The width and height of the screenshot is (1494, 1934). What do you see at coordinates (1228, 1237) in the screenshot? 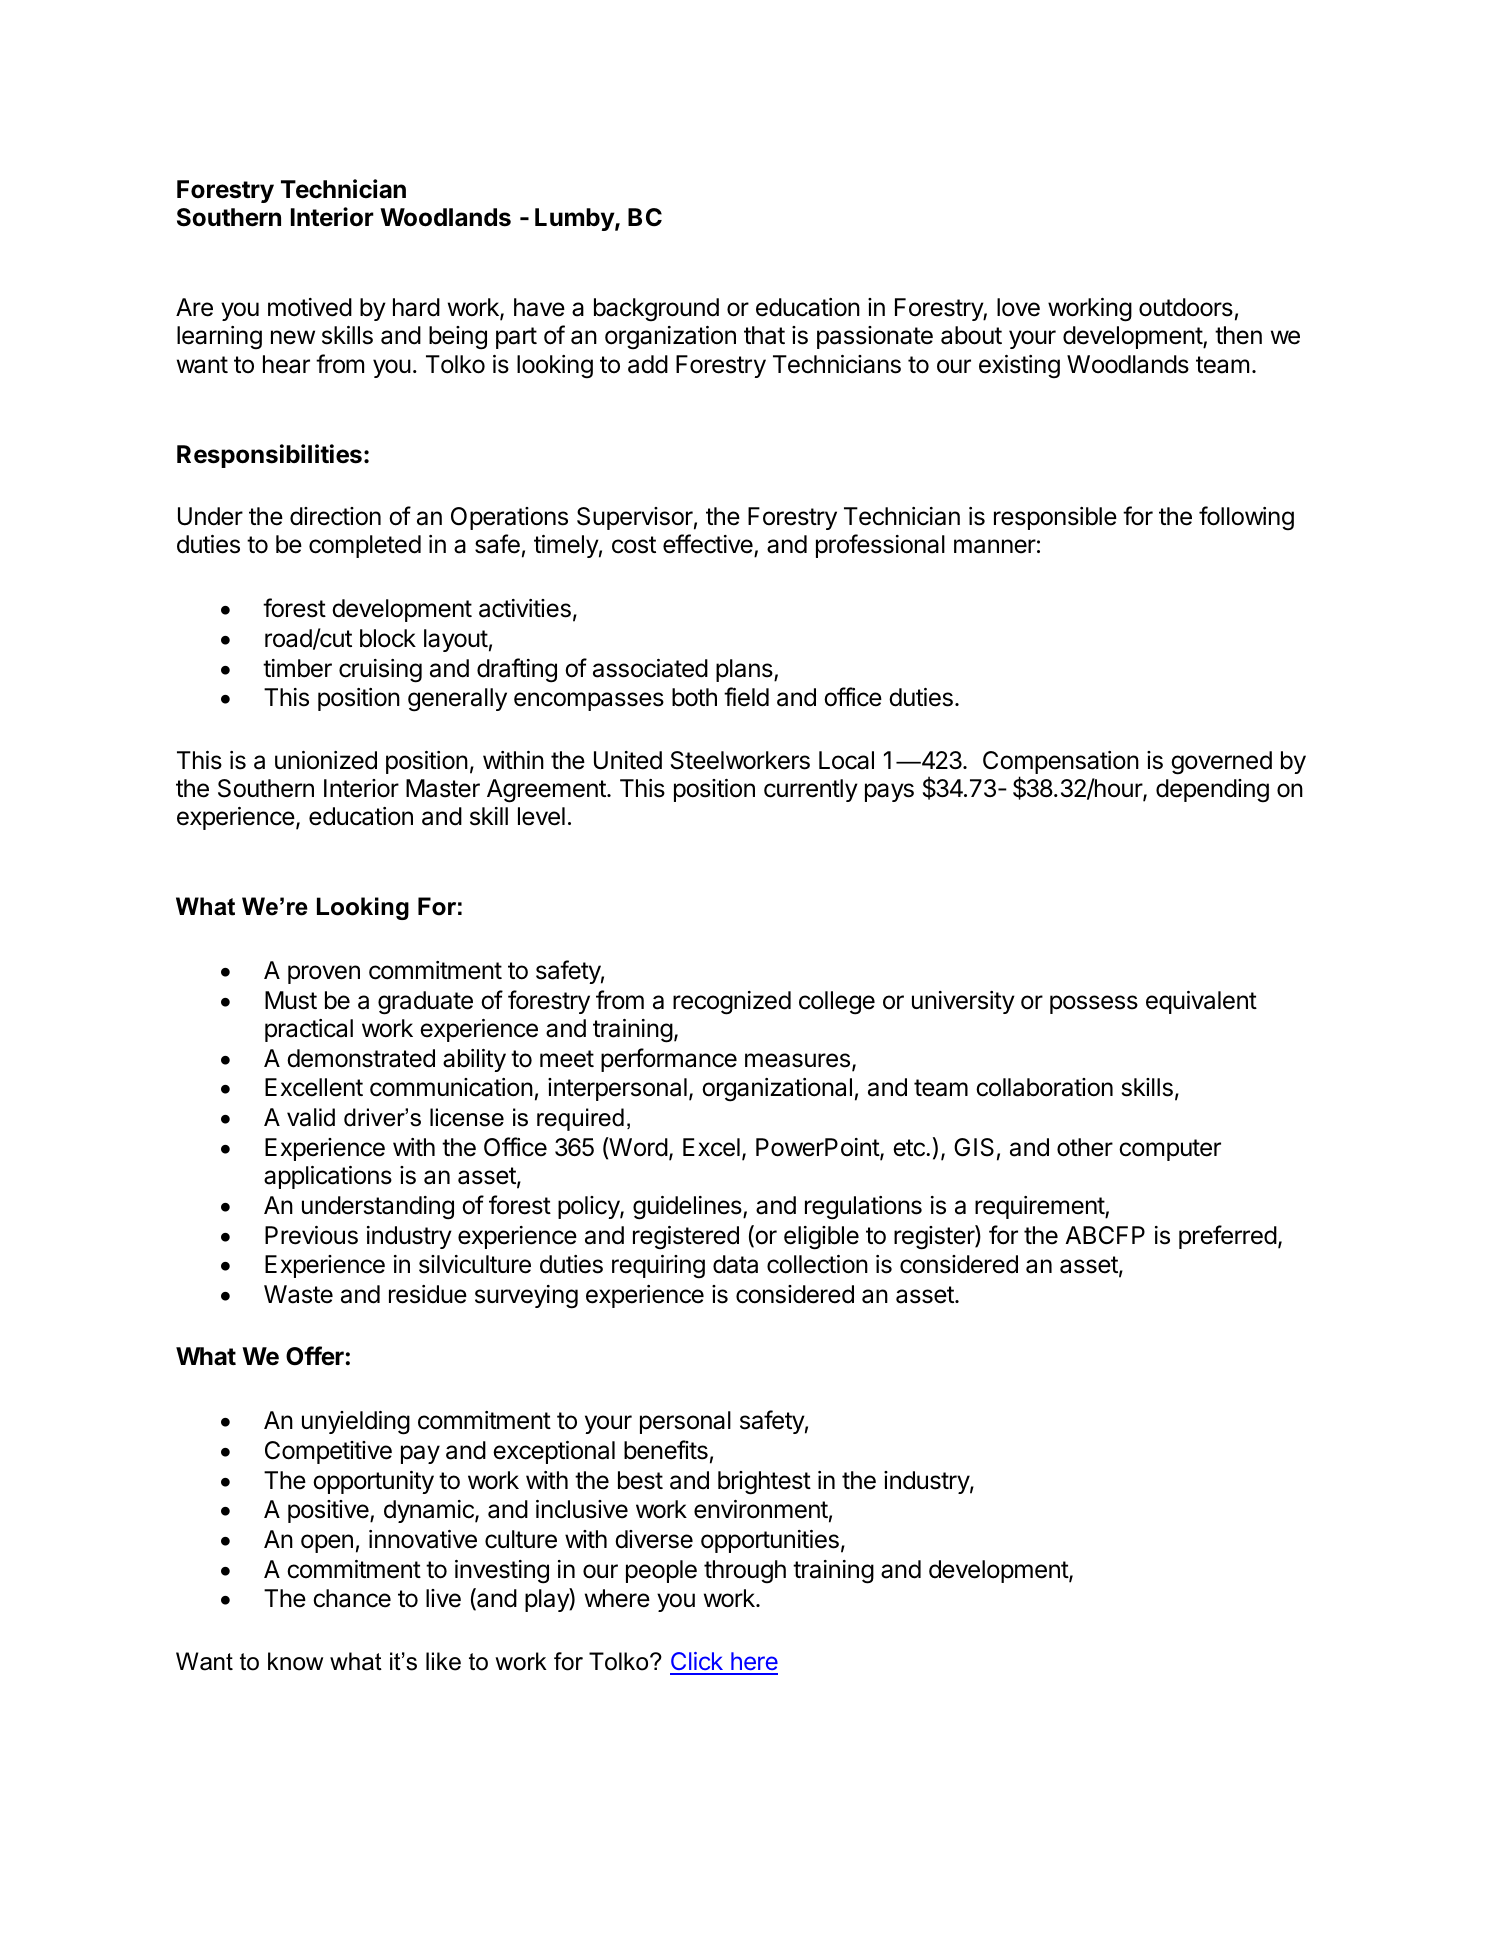
I see `preferred` at bounding box center [1228, 1237].
